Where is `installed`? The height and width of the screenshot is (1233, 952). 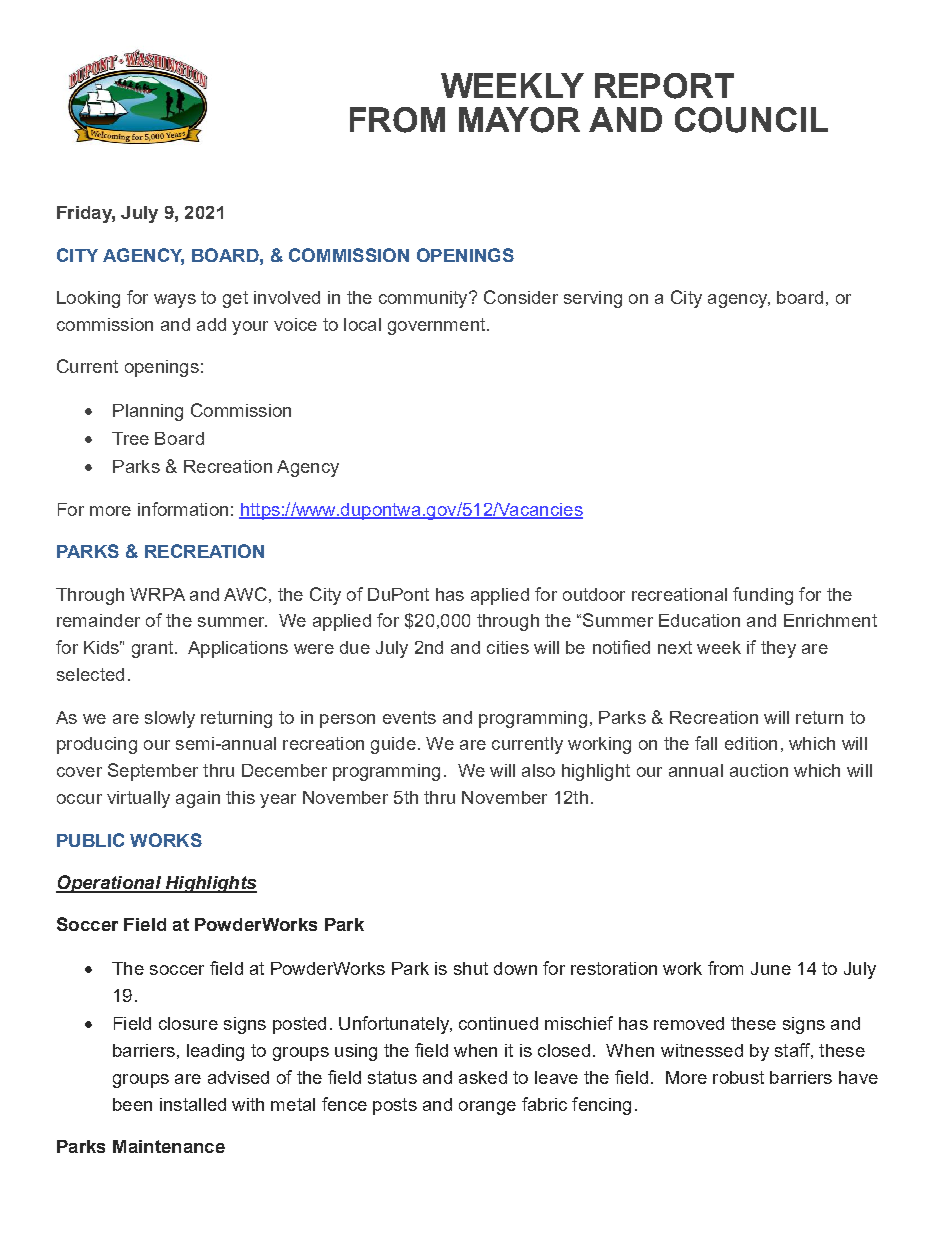
installed is located at coordinates (193, 1104).
